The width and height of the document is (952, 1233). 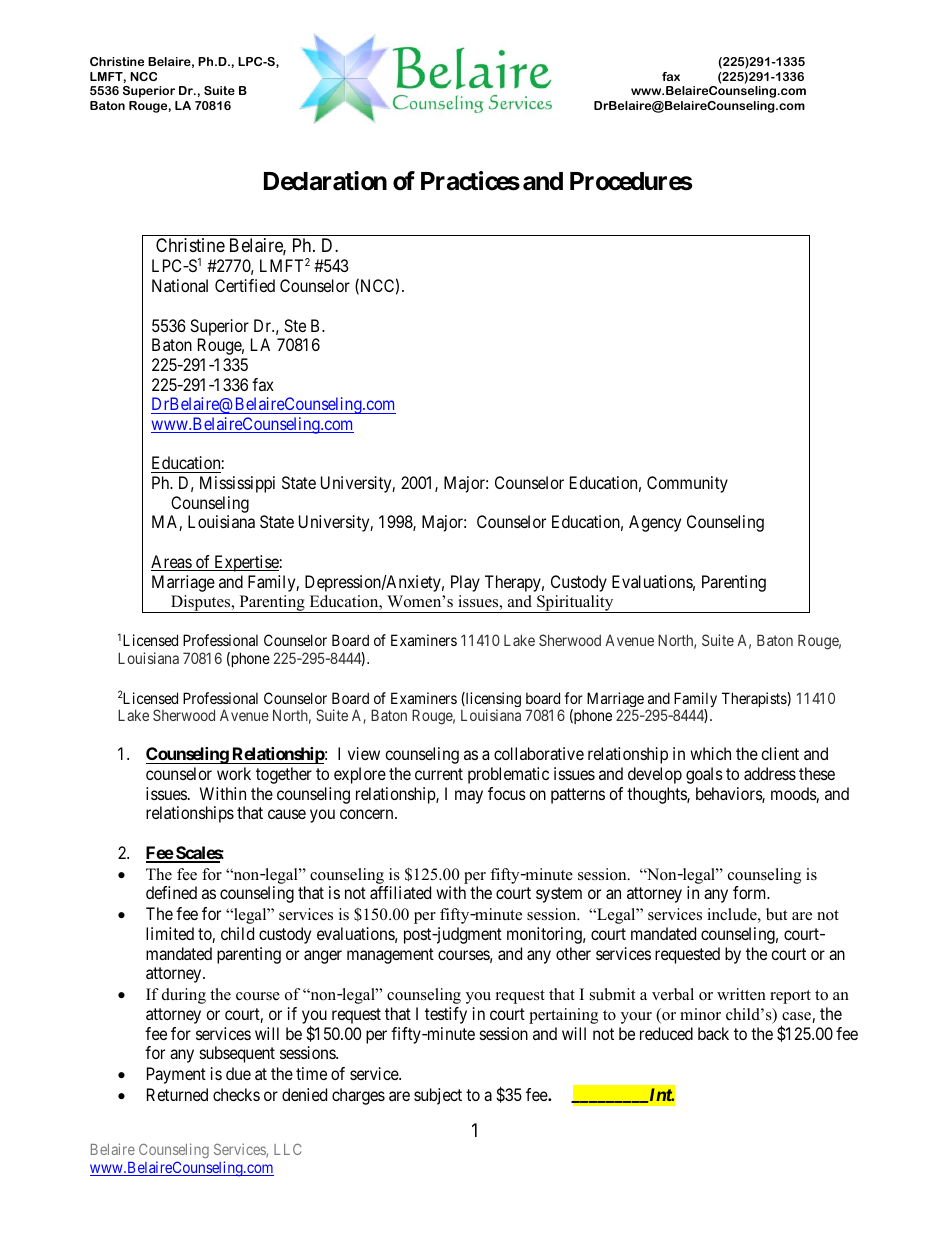 I want to click on Spirituality, so click(x=575, y=604).
